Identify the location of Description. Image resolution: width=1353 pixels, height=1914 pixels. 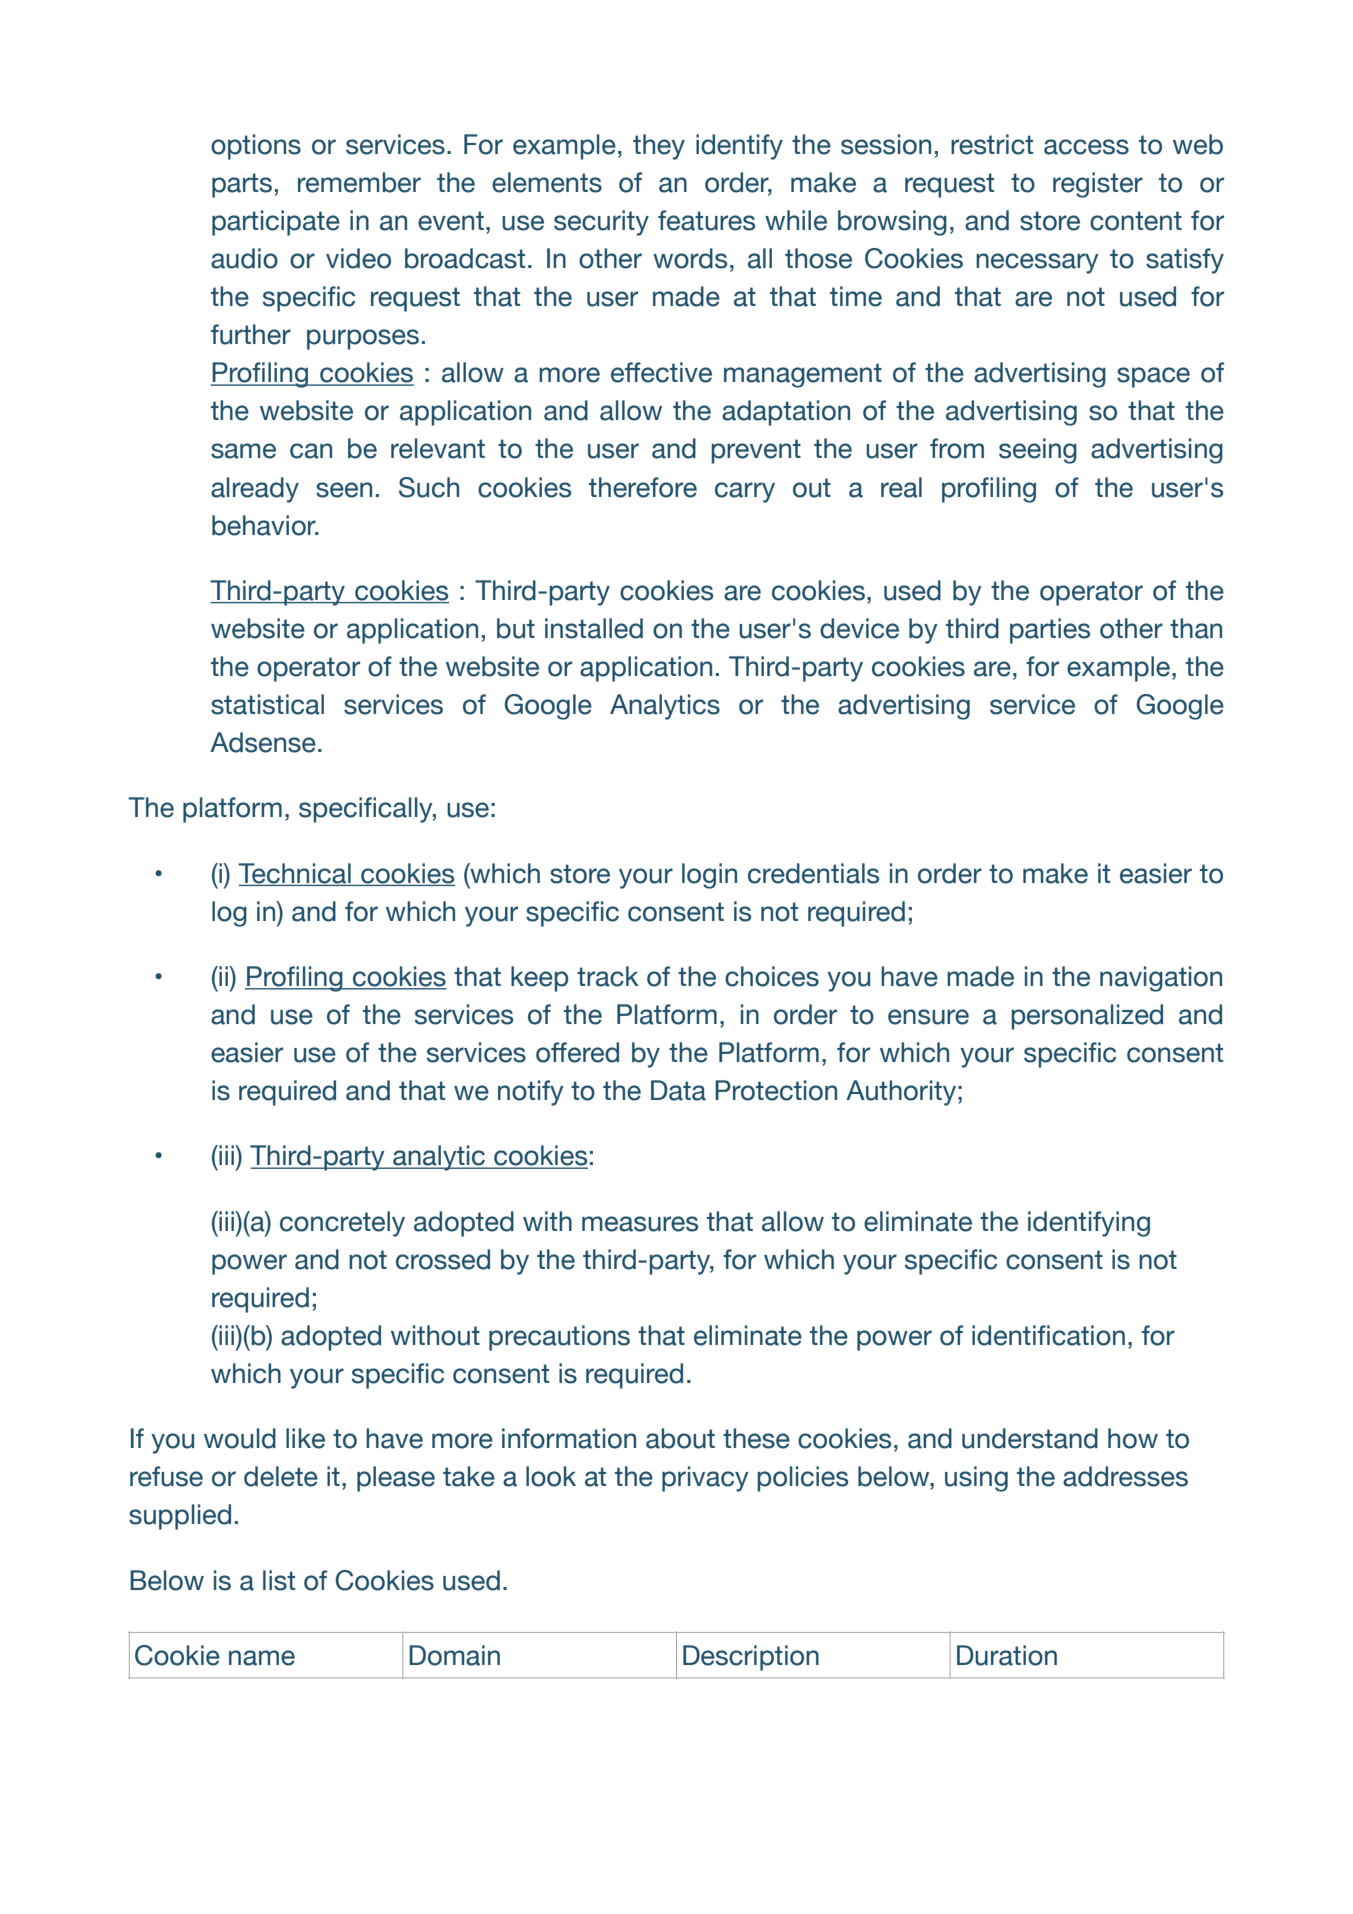
(751, 1658).
